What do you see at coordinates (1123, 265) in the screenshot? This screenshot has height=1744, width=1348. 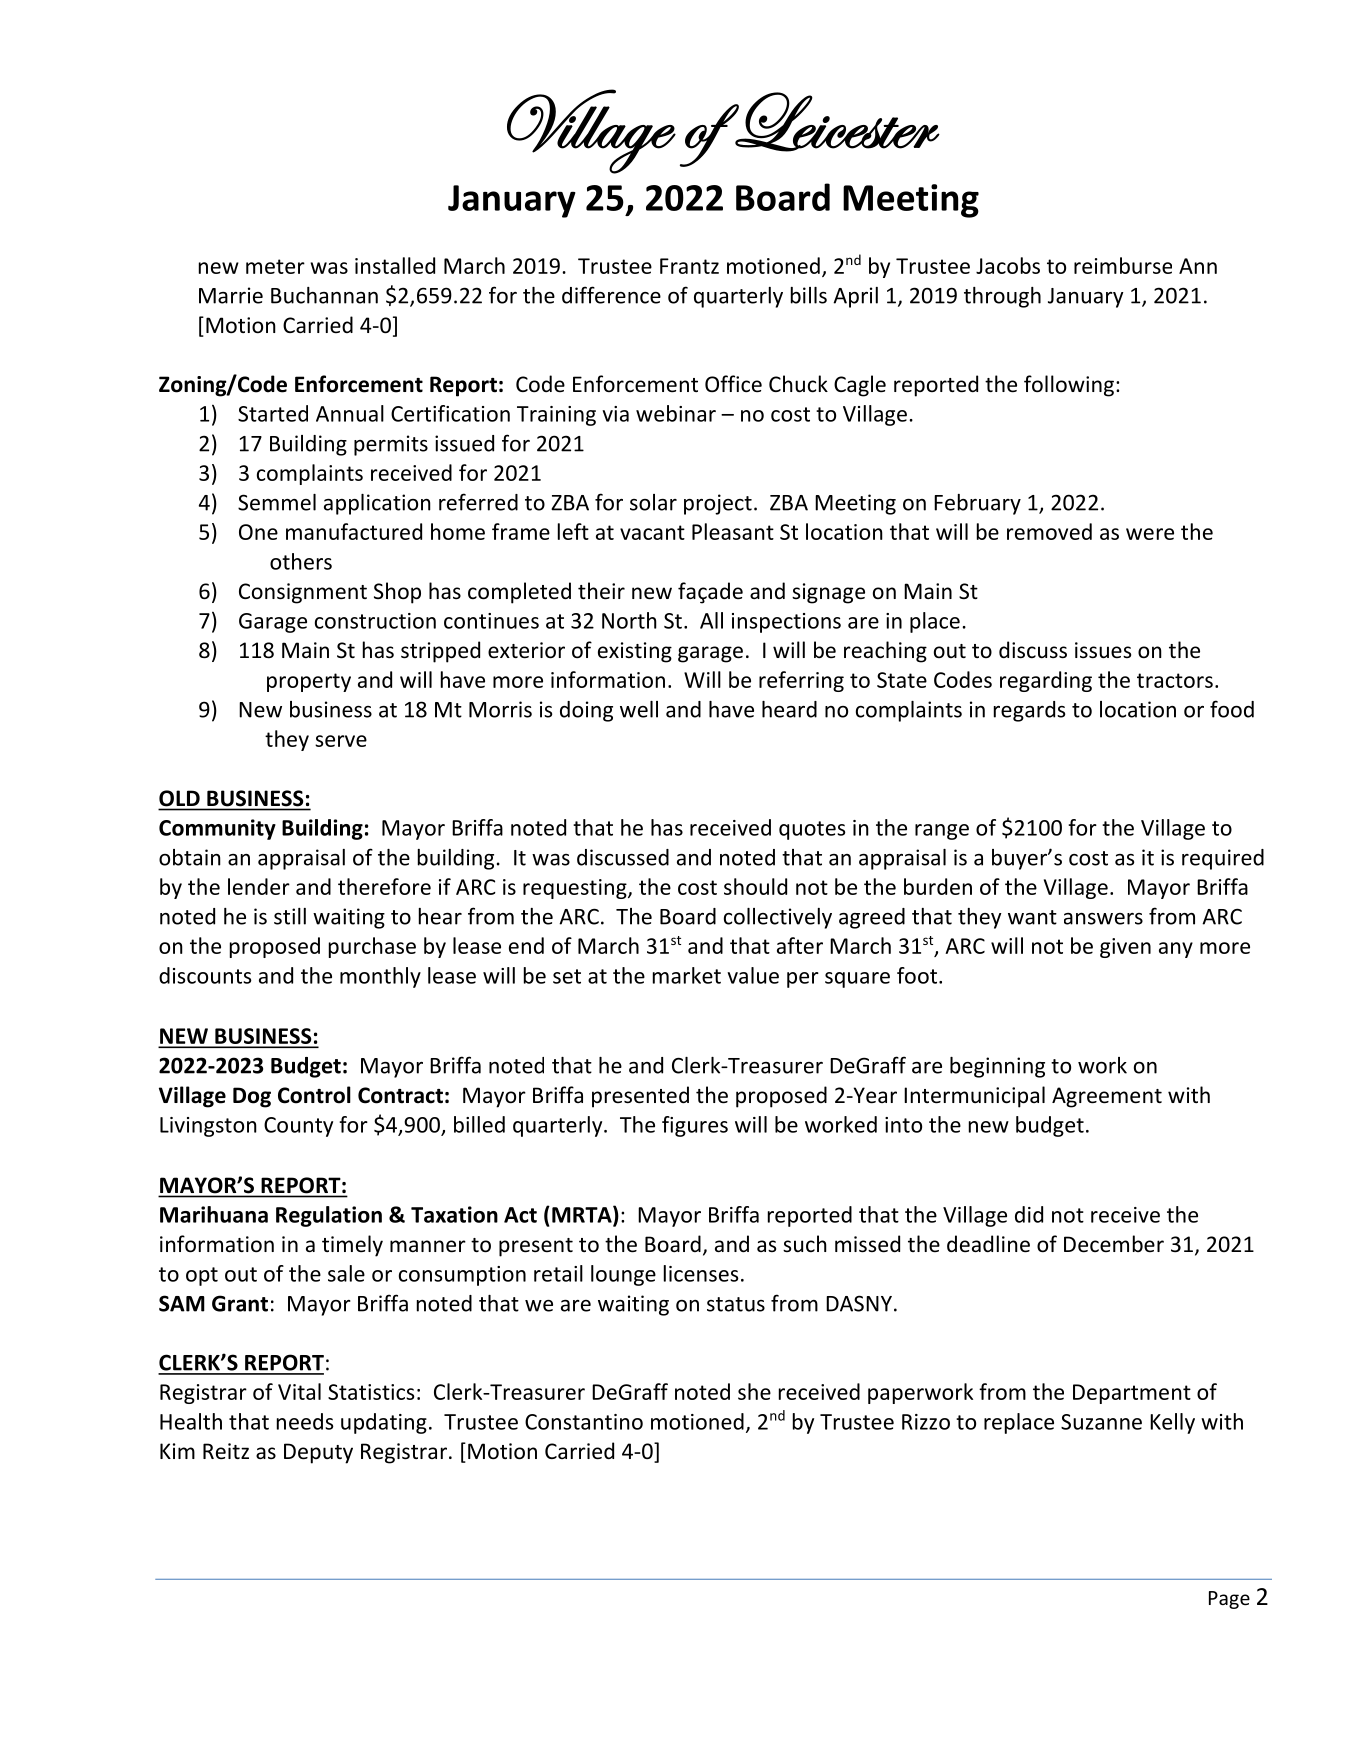 I see `reimburse` at bounding box center [1123, 265].
